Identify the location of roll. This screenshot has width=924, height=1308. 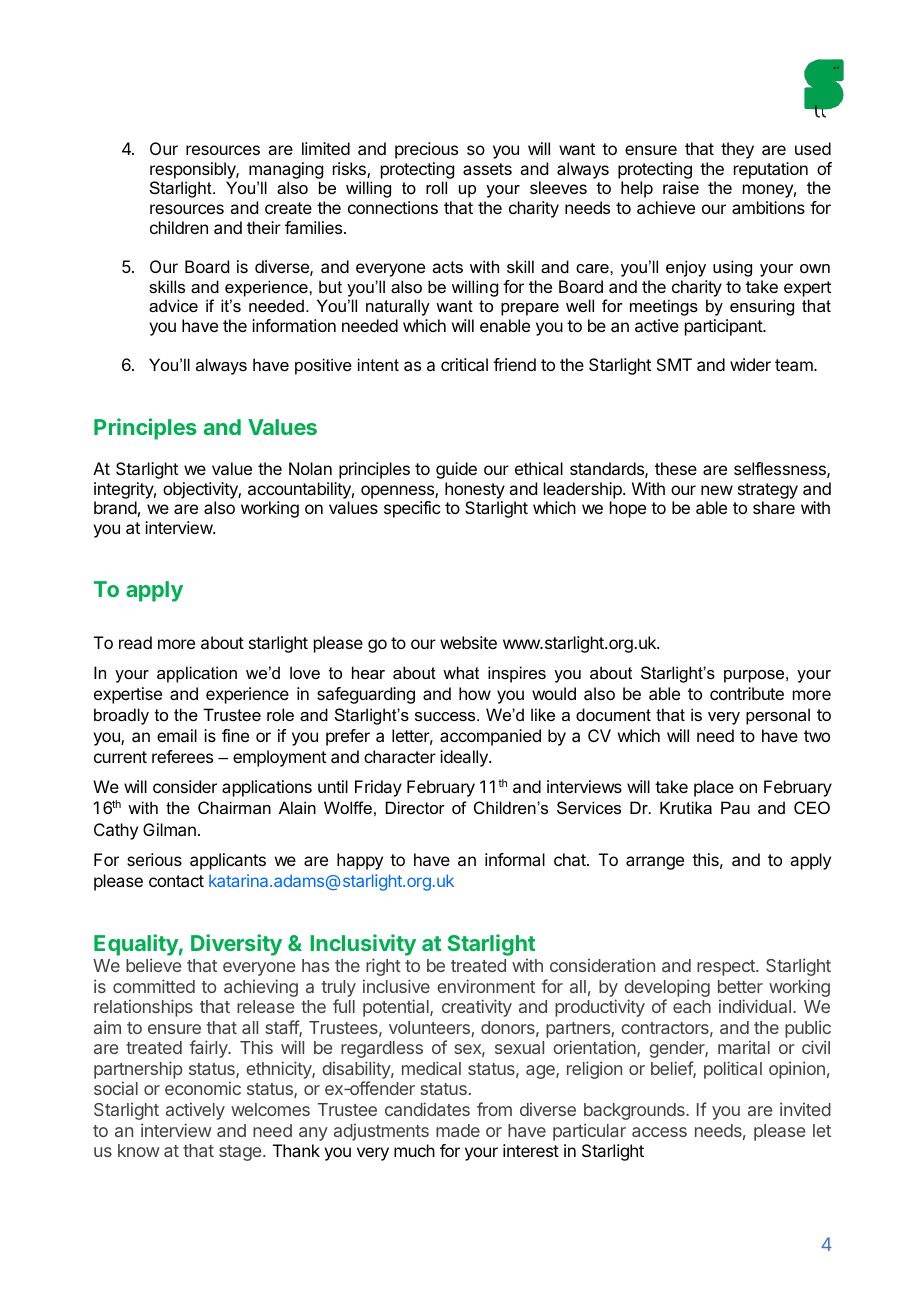
(436, 187).
